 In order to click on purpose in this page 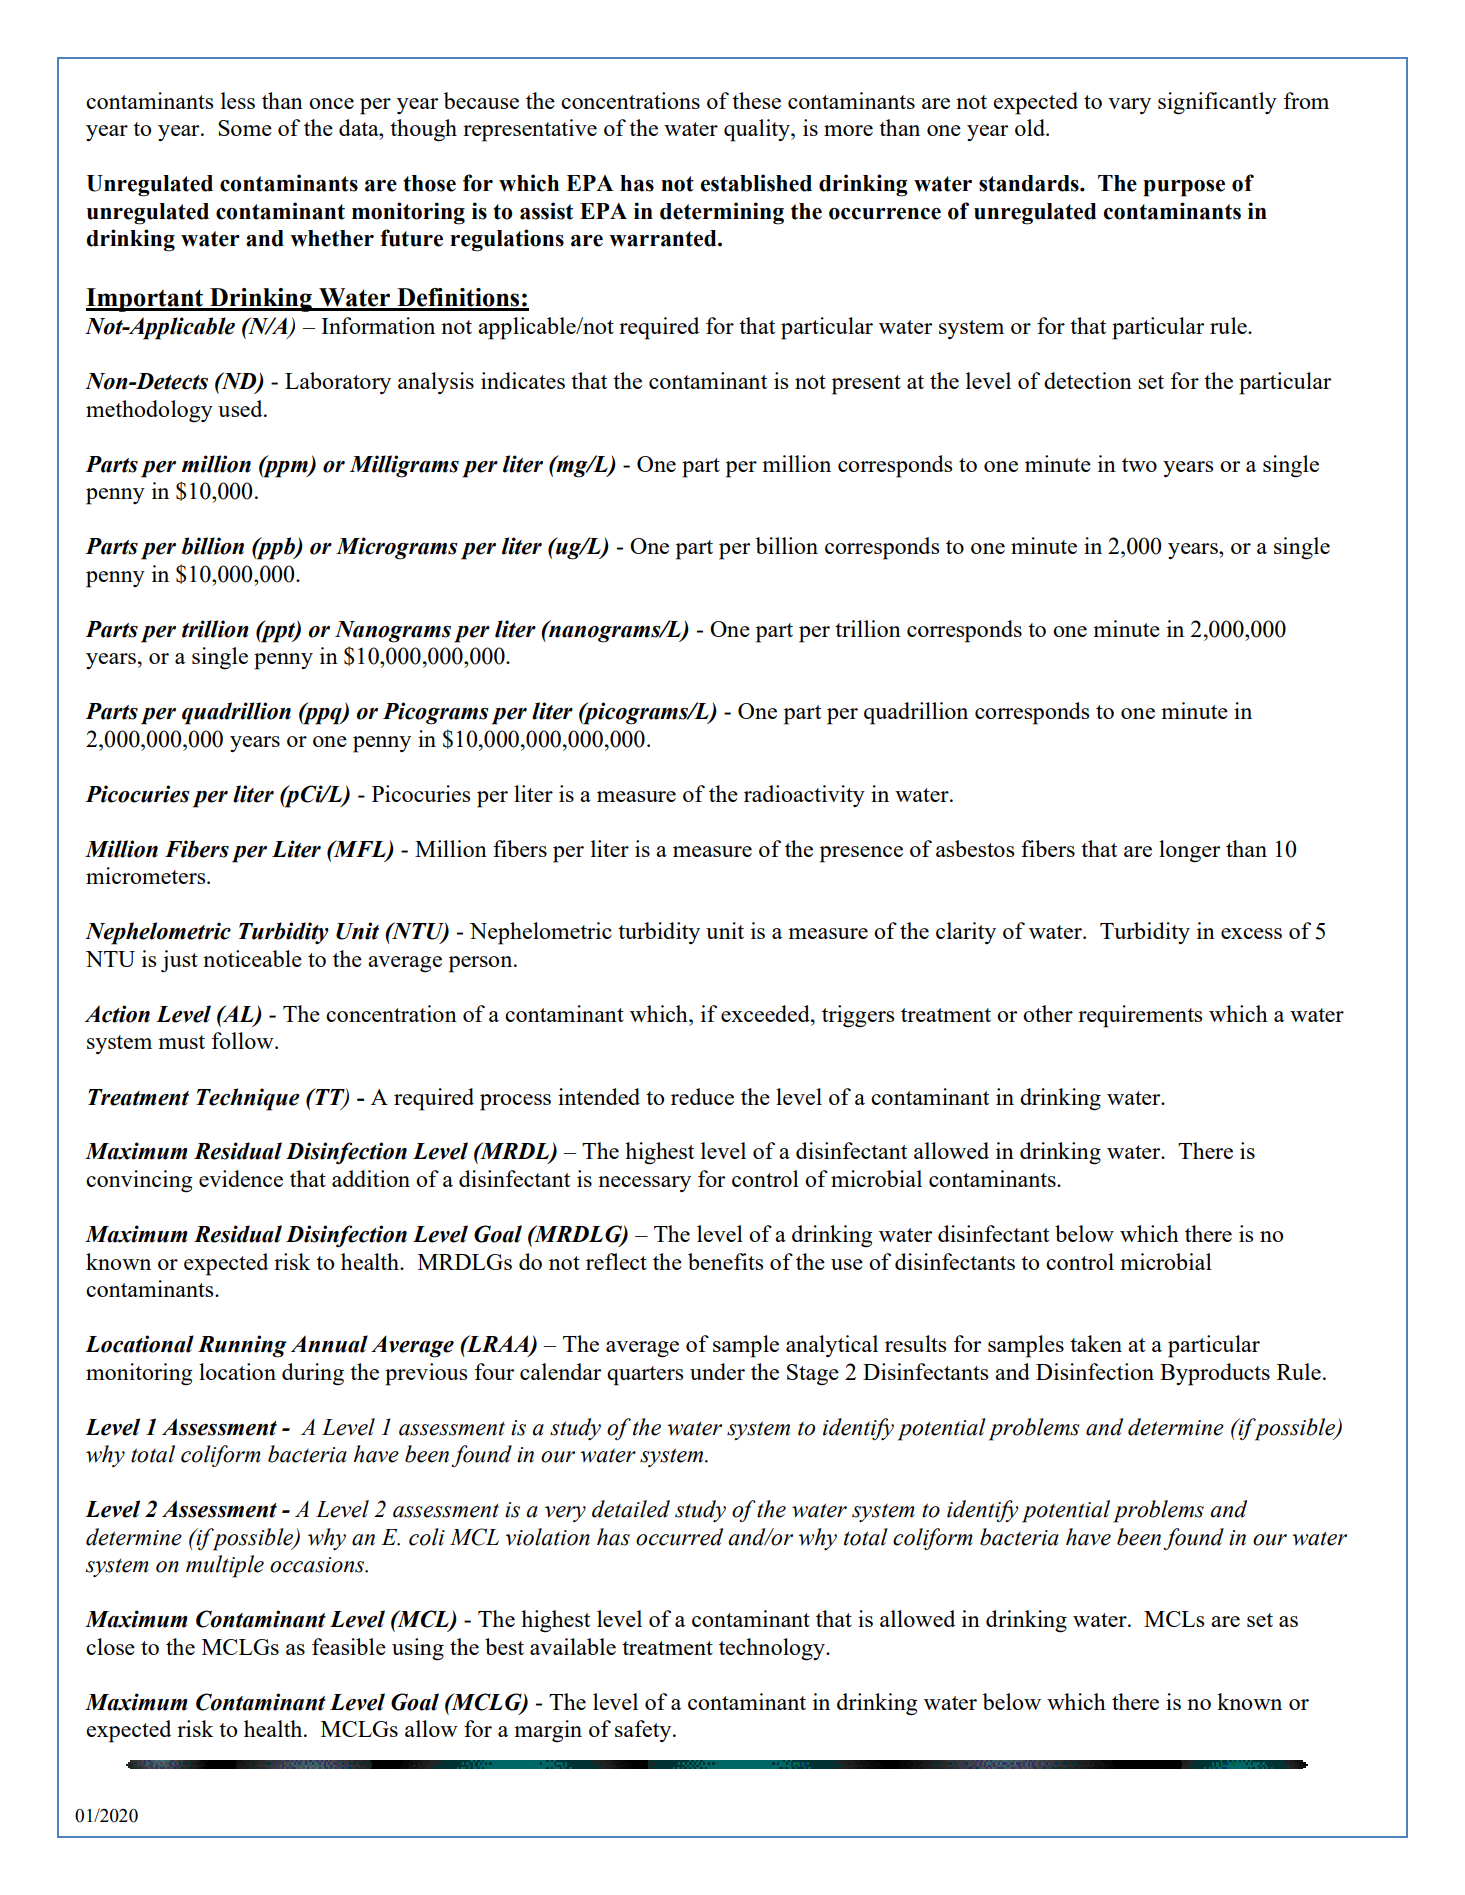, I will do `click(1184, 188)`.
